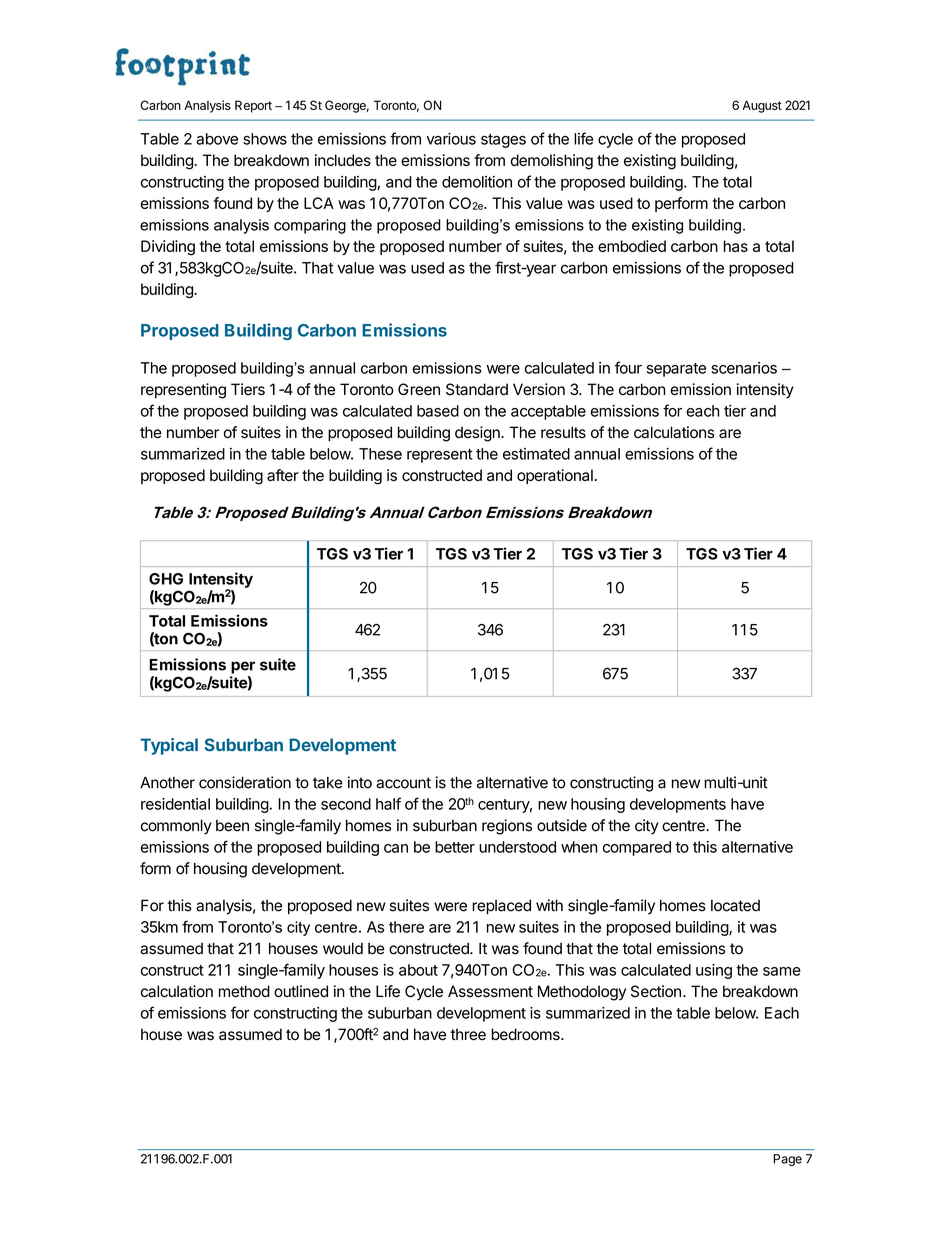 Image resolution: width=952 pixels, height=1233 pixels. What do you see at coordinates (451, 139) in the screenshot?
I see `various` at bounding box center [451, 139].
